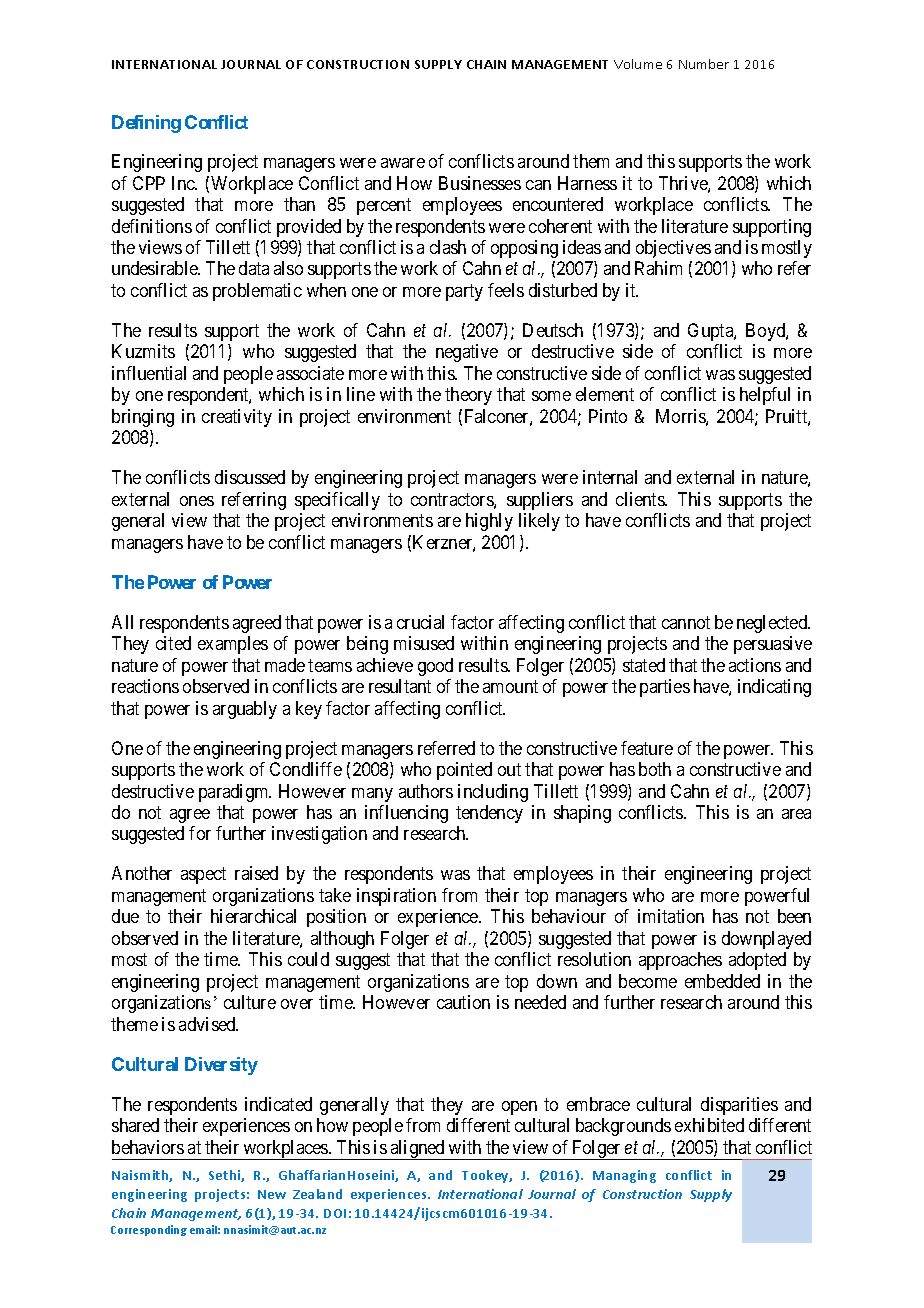  What do you see at coordinates (197, 501) in the screenshot?
I see `ones` at bounding box center [197, 501].
